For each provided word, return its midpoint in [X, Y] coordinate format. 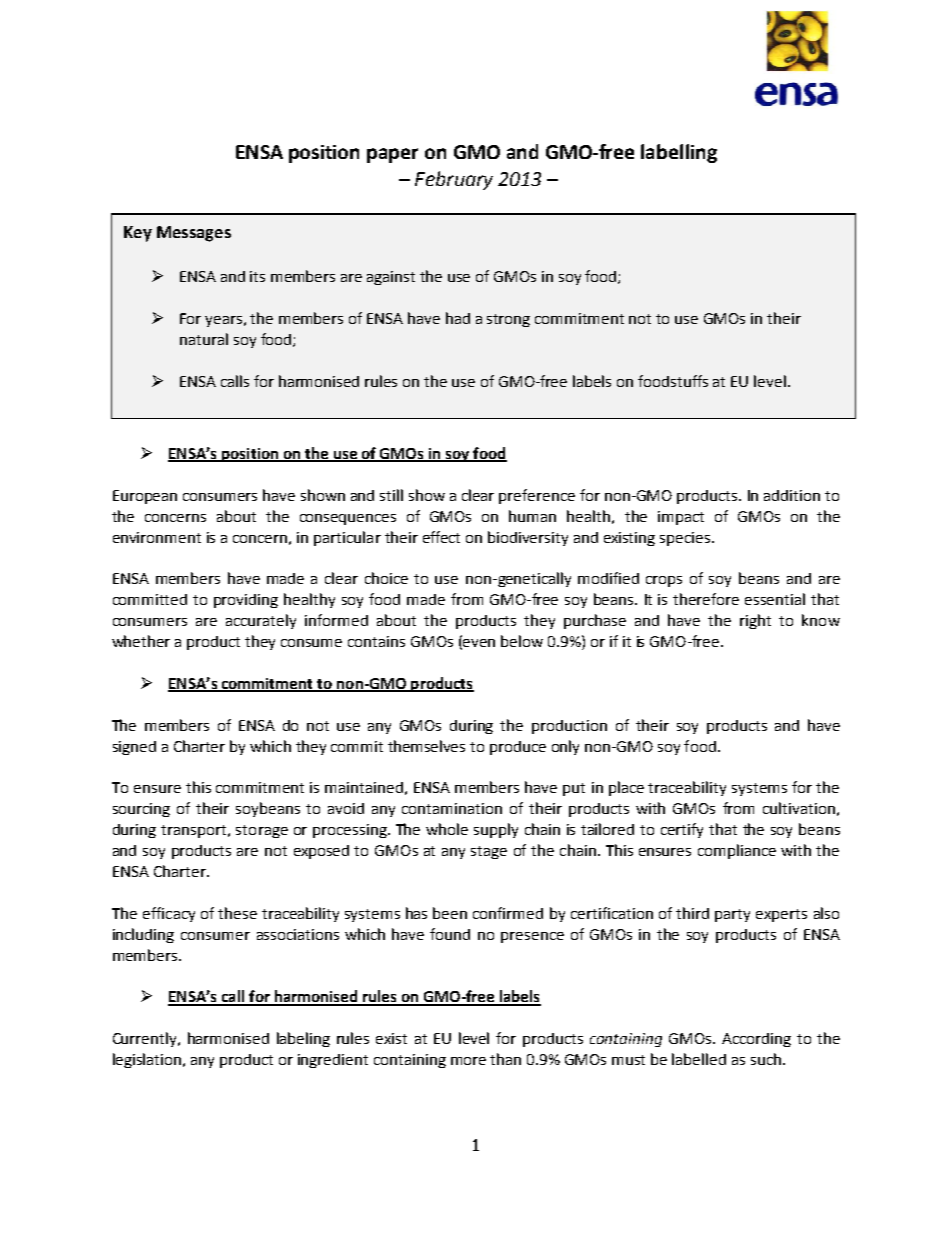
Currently [146, 1039]
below [522, 641]
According [756, 1040]
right [755, 621]
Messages [194, 234]
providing [246, 601]
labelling [679, 153]
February [454, 180]
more [468, 1061]
